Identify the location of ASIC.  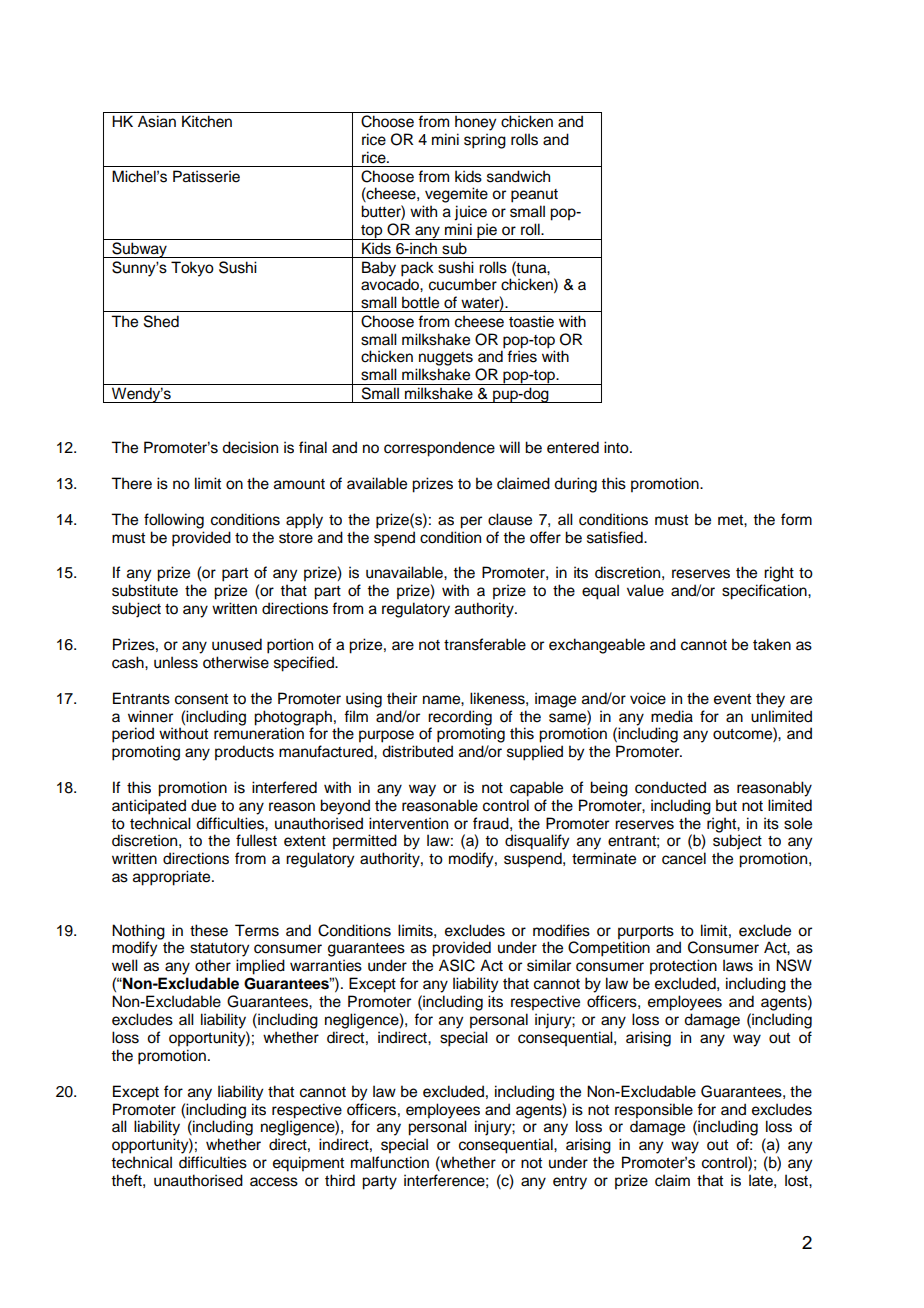
(457, 965).
